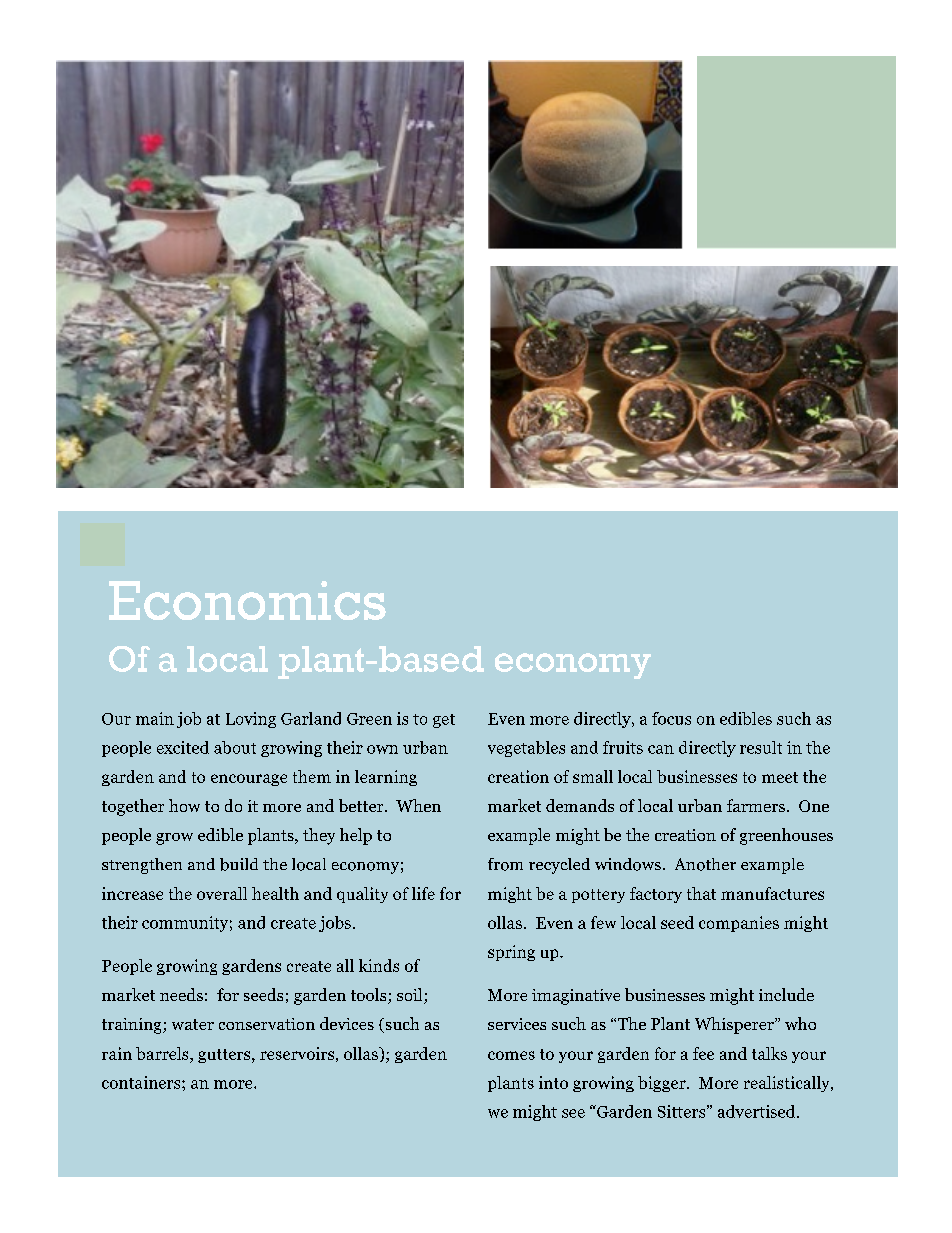  Describe the element at coordinates (142, 1082) in the screenshot. I see `containers` at that location.
